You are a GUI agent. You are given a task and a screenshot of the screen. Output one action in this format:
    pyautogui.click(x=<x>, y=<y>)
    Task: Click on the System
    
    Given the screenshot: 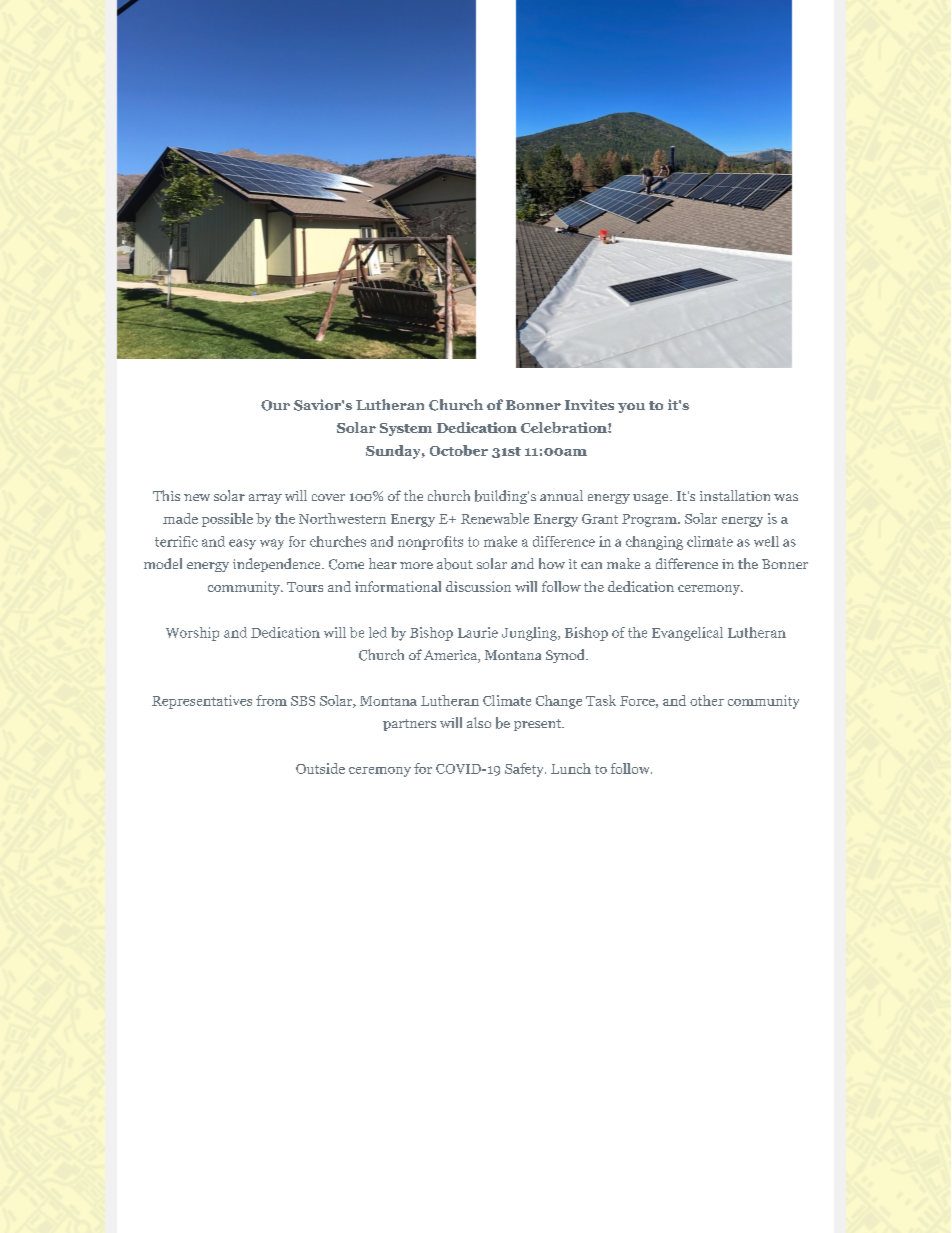 What is the action you would take?
    pyautogui.click(x=406, y=429)
